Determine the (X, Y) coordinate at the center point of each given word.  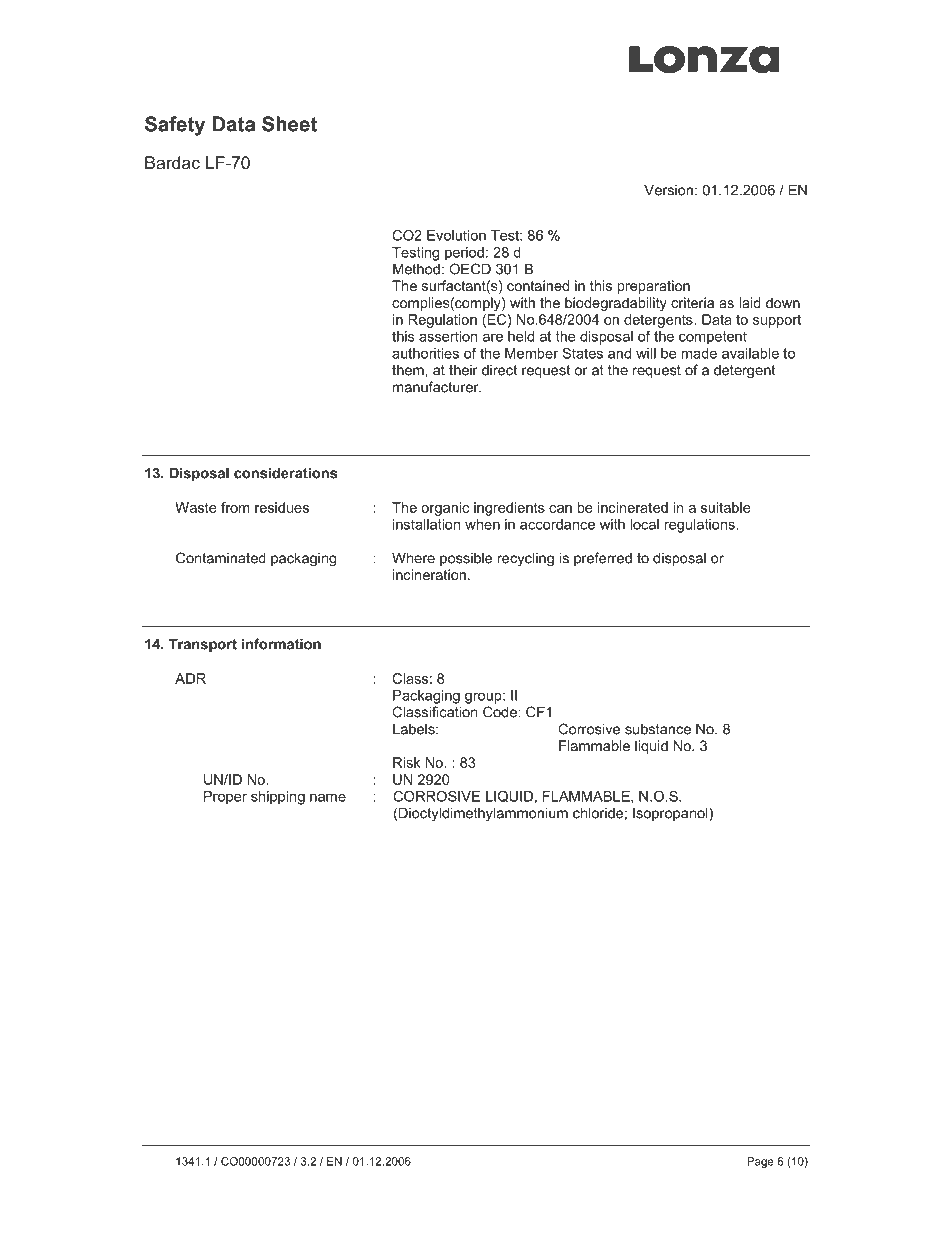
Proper (225, 798)
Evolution (456, 235)
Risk (407, 762)
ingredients (509, 509)
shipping (278, 798)
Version (668, 190)
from (235, 507)
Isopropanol (671, 814)
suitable (726, 507)
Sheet (289, 124)
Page (760, 1162)
